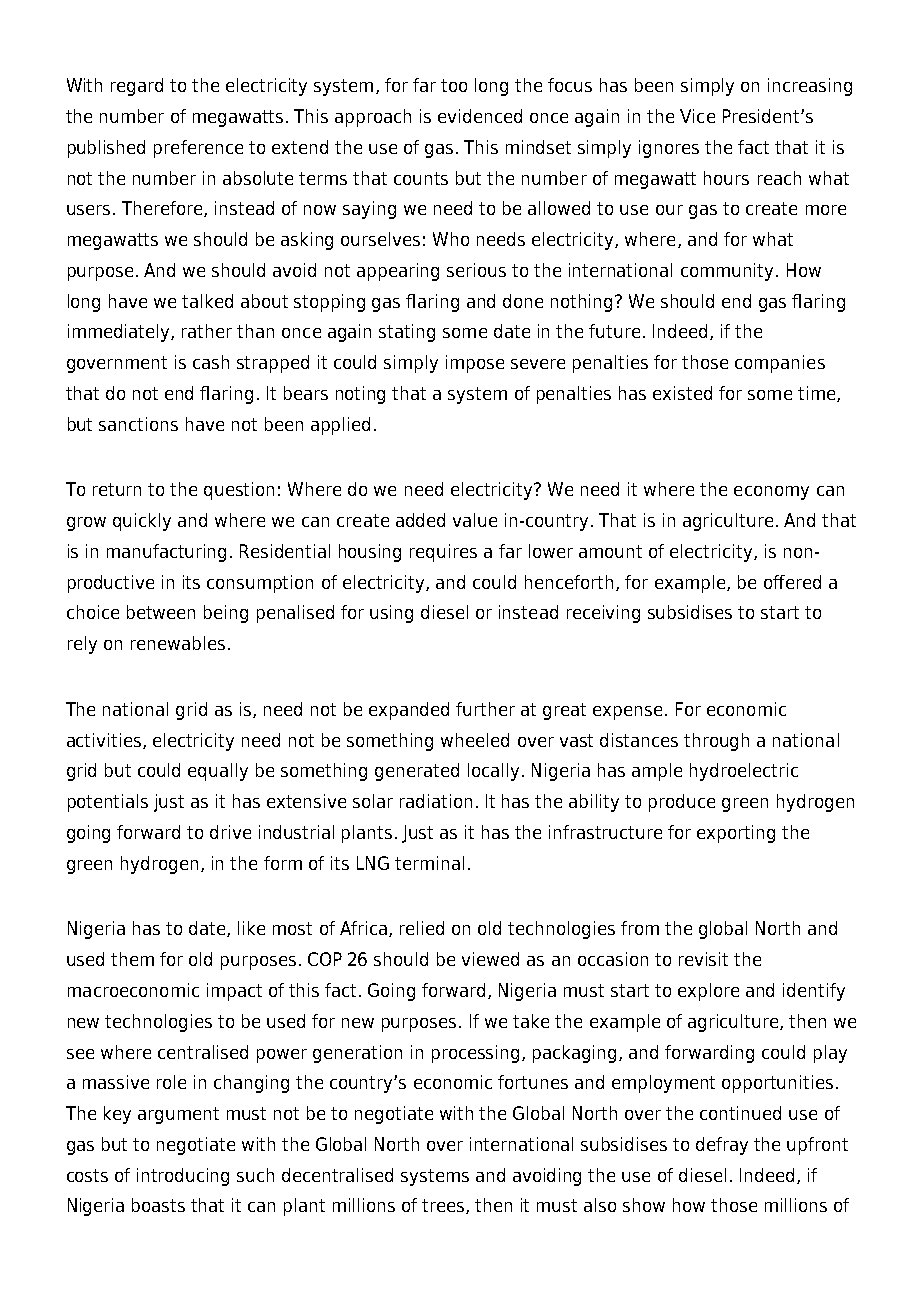  Describe the element at coordinates (771, 493) in the image. I see `economy` at that location.
